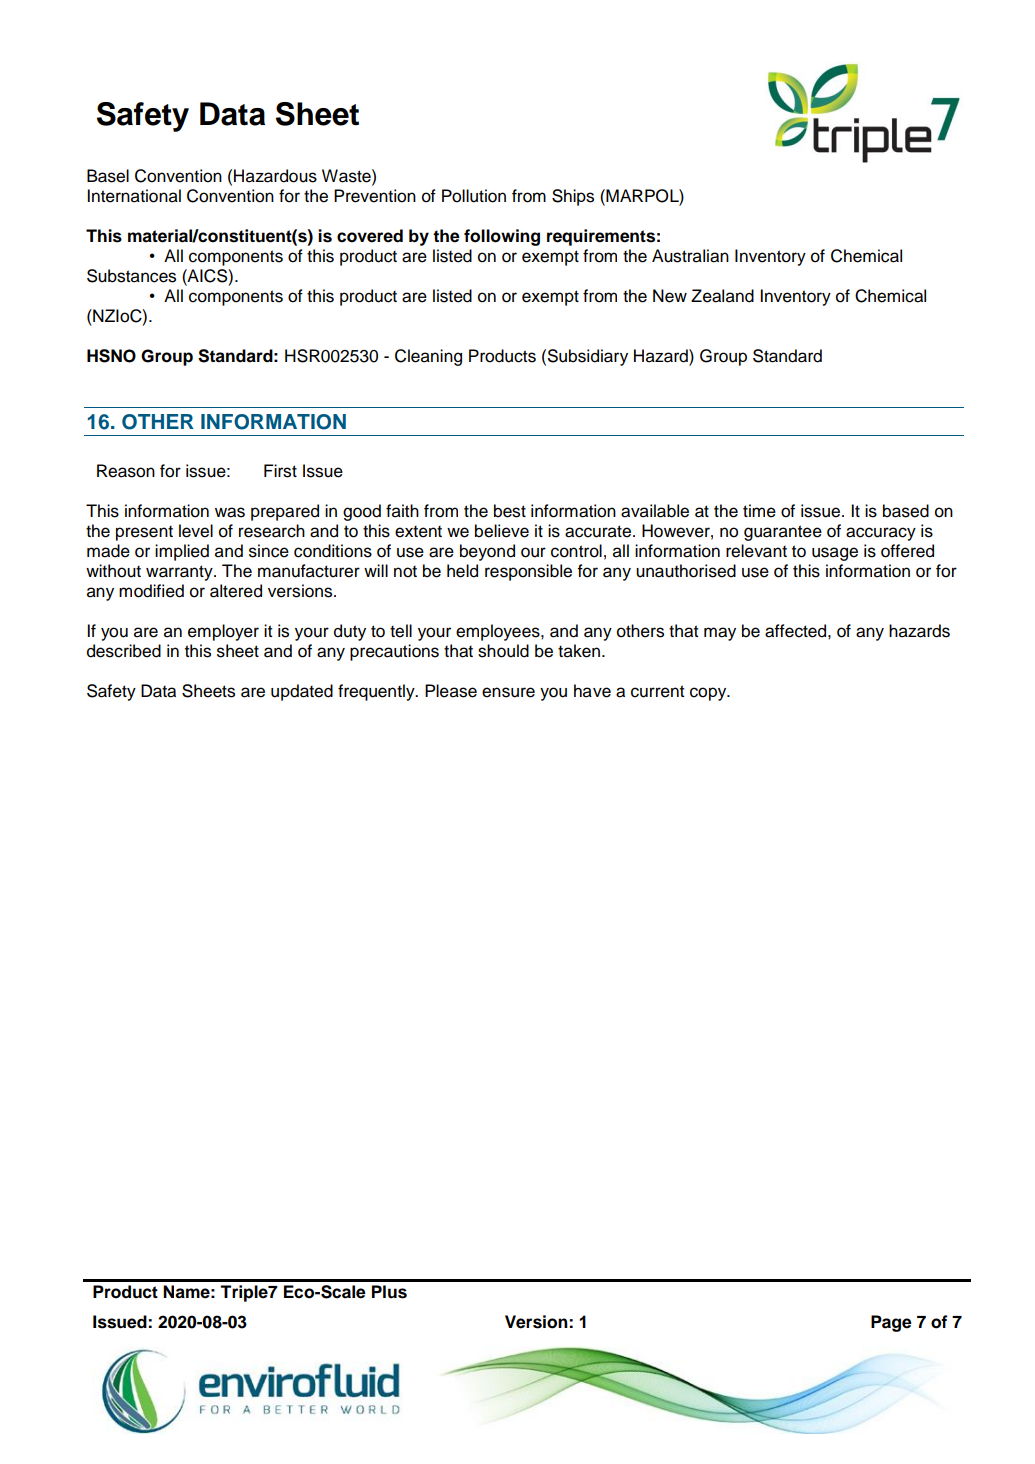 This screenshot has width=1035, height=1464. What do you see at coordinates (690, 256) in the screenshot?
I see `Australian` at bounding box center [690, 256].
